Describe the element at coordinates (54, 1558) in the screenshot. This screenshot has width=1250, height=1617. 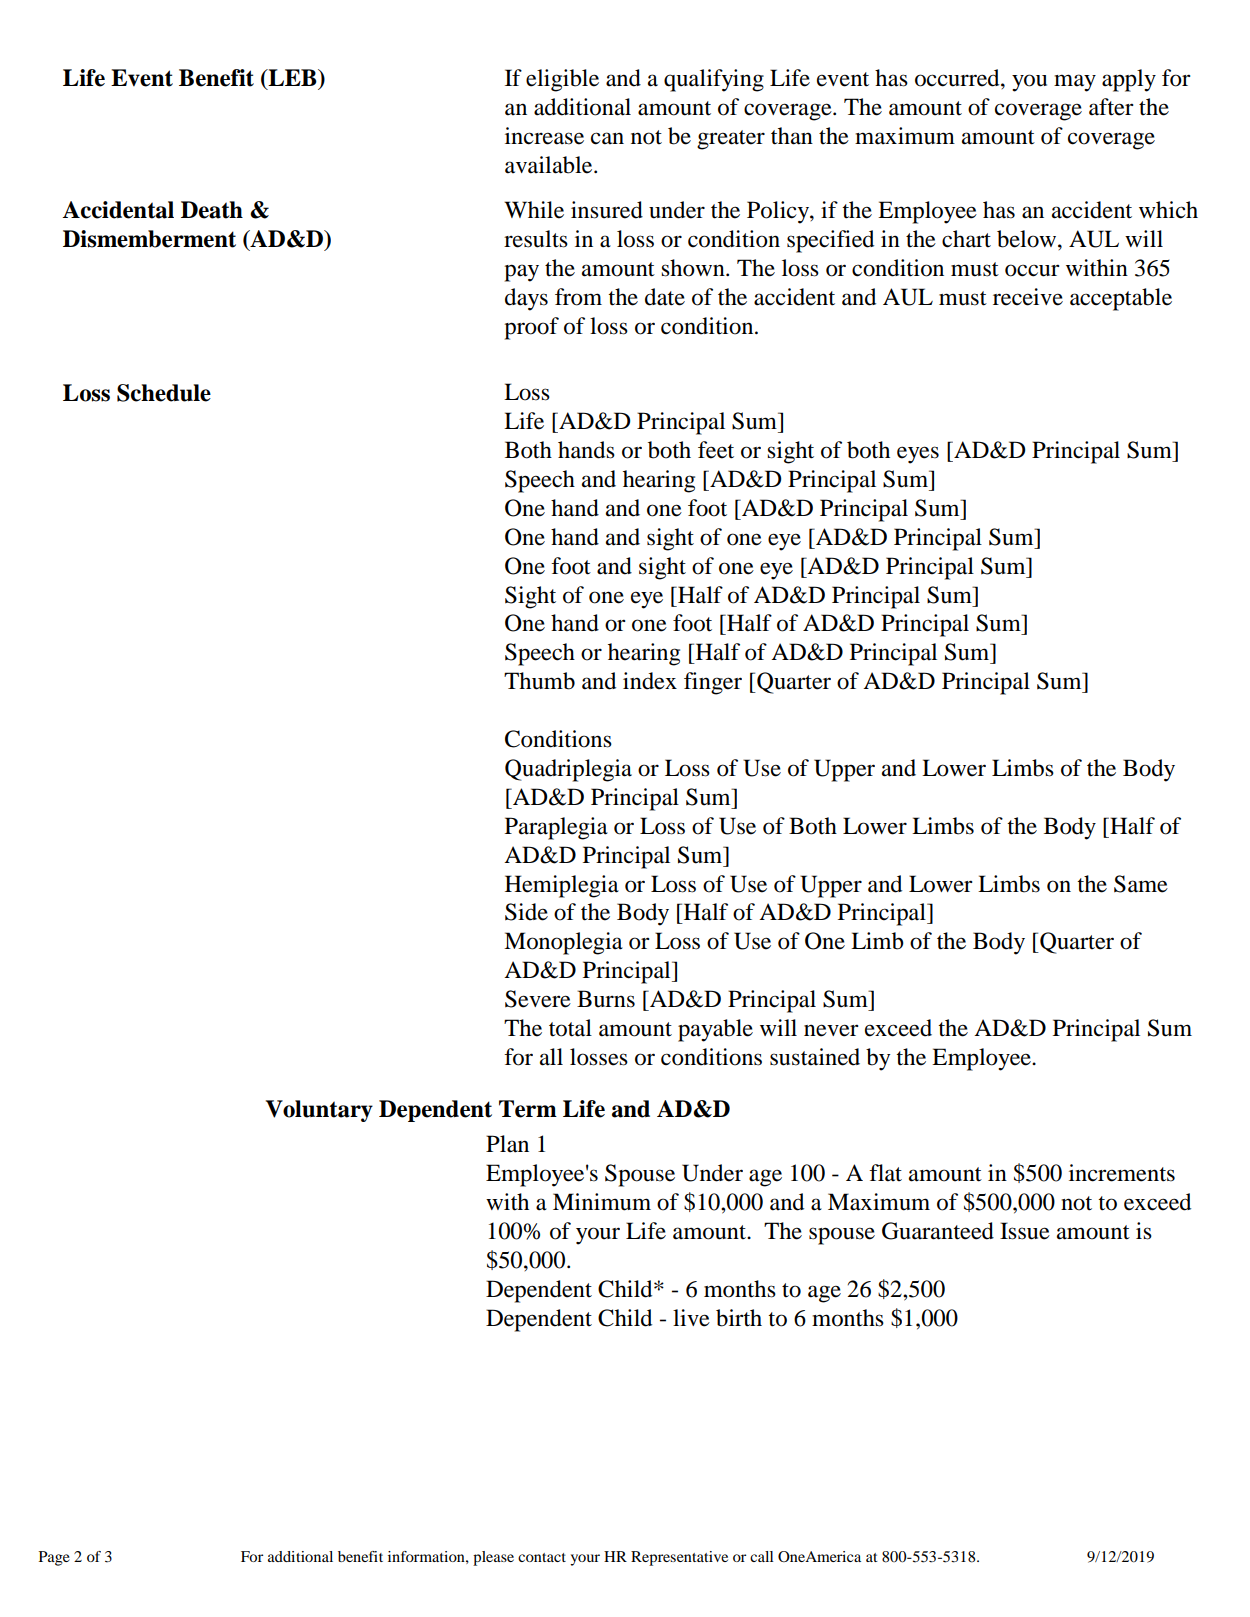
I see `Page` at that location.
